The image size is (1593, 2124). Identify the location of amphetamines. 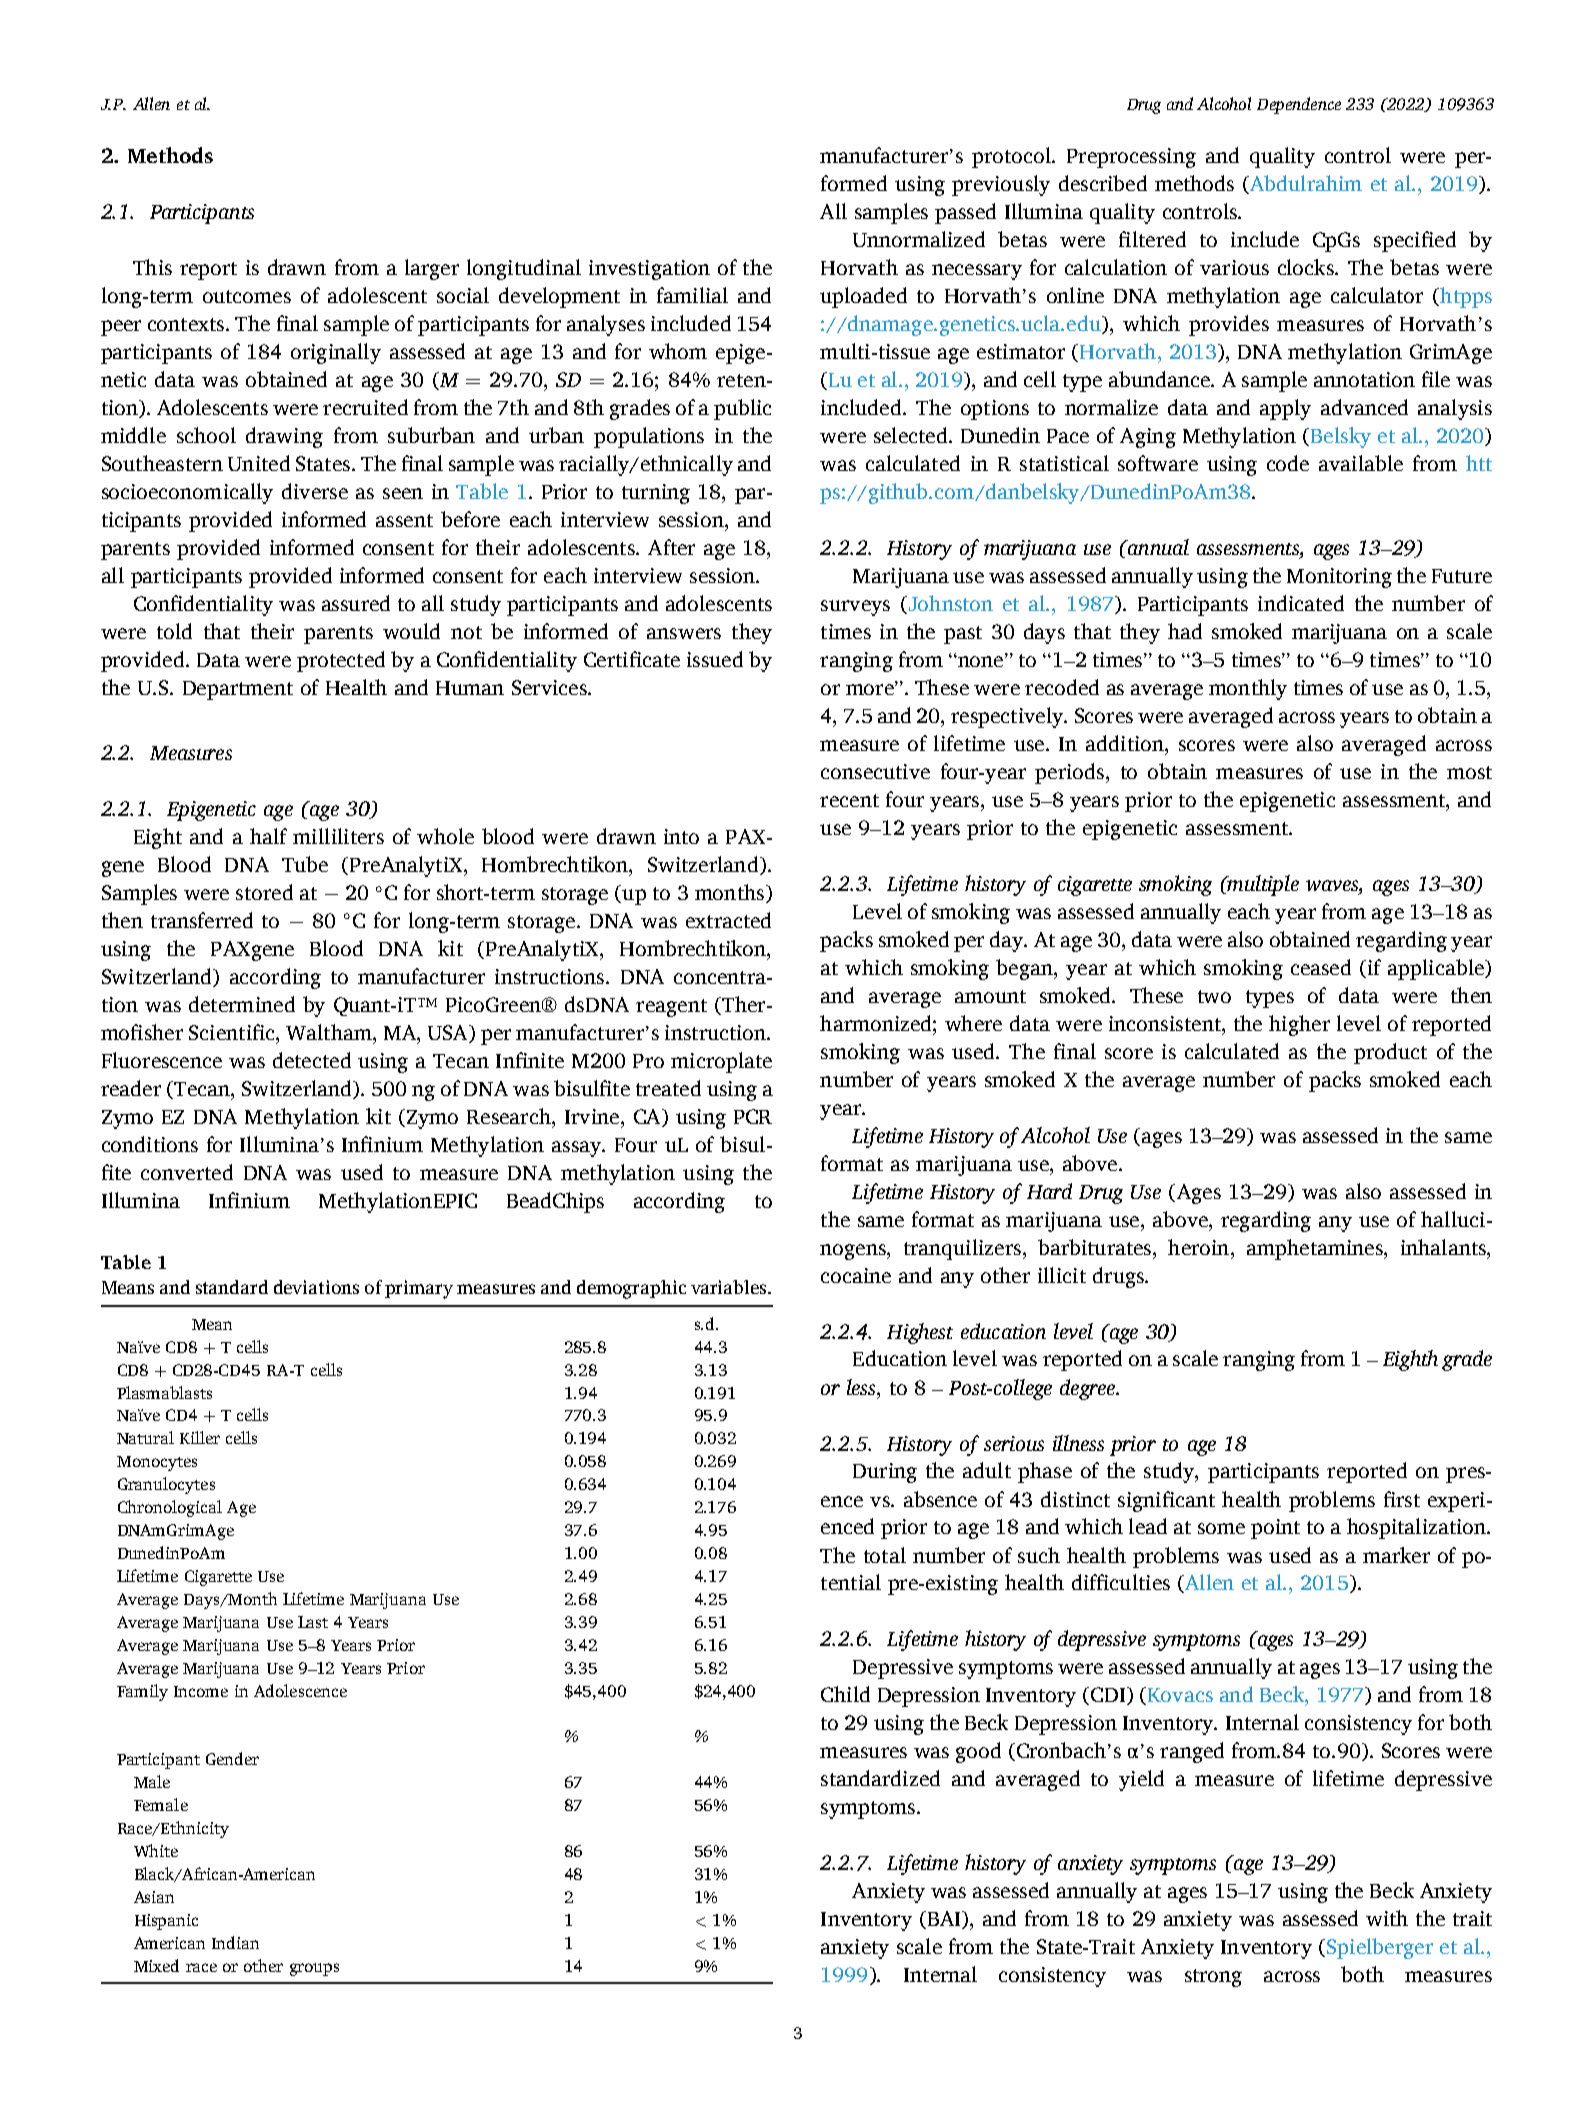
(1316, 1249).
